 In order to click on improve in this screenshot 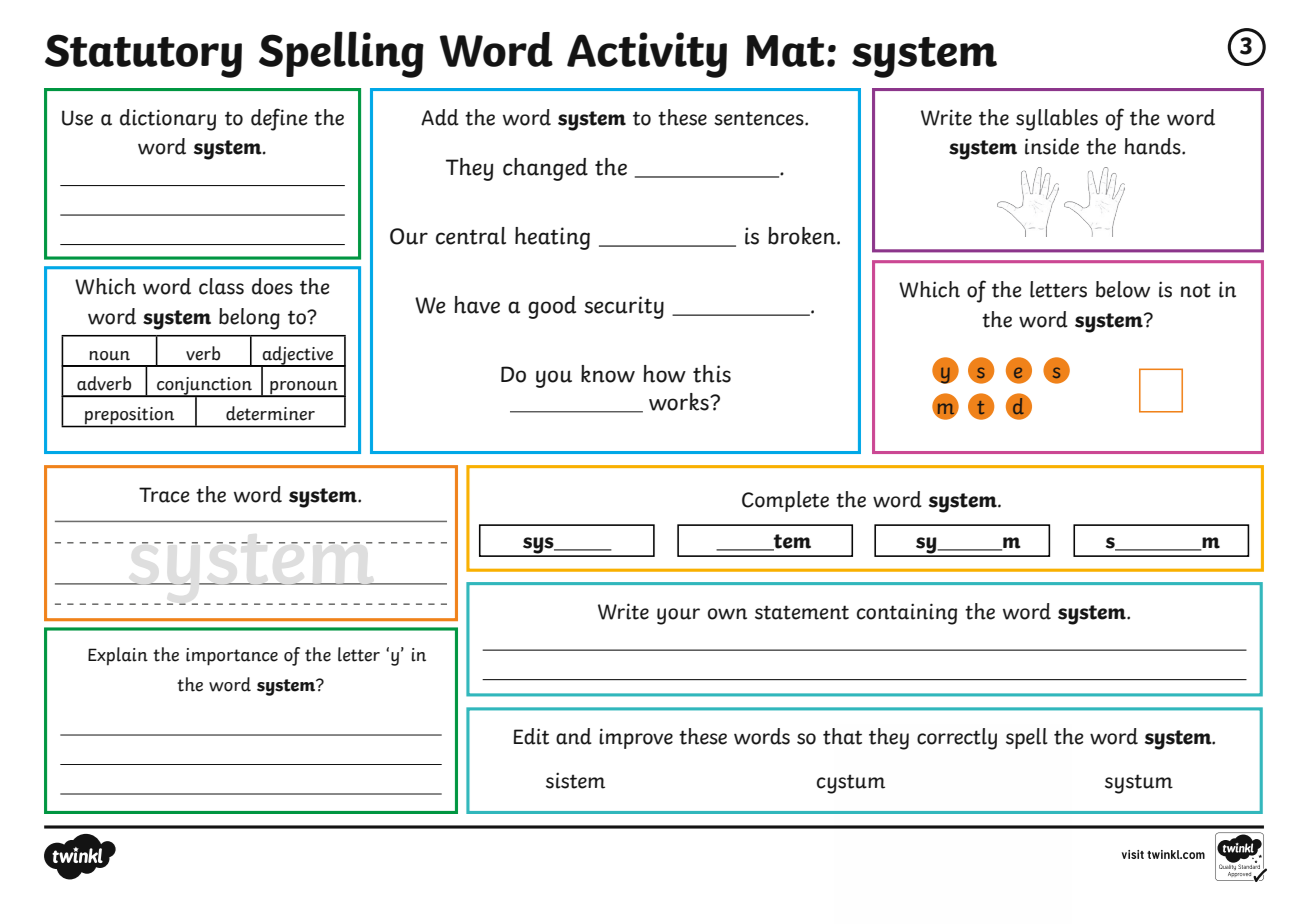, I will do `click(636, 738)`.
